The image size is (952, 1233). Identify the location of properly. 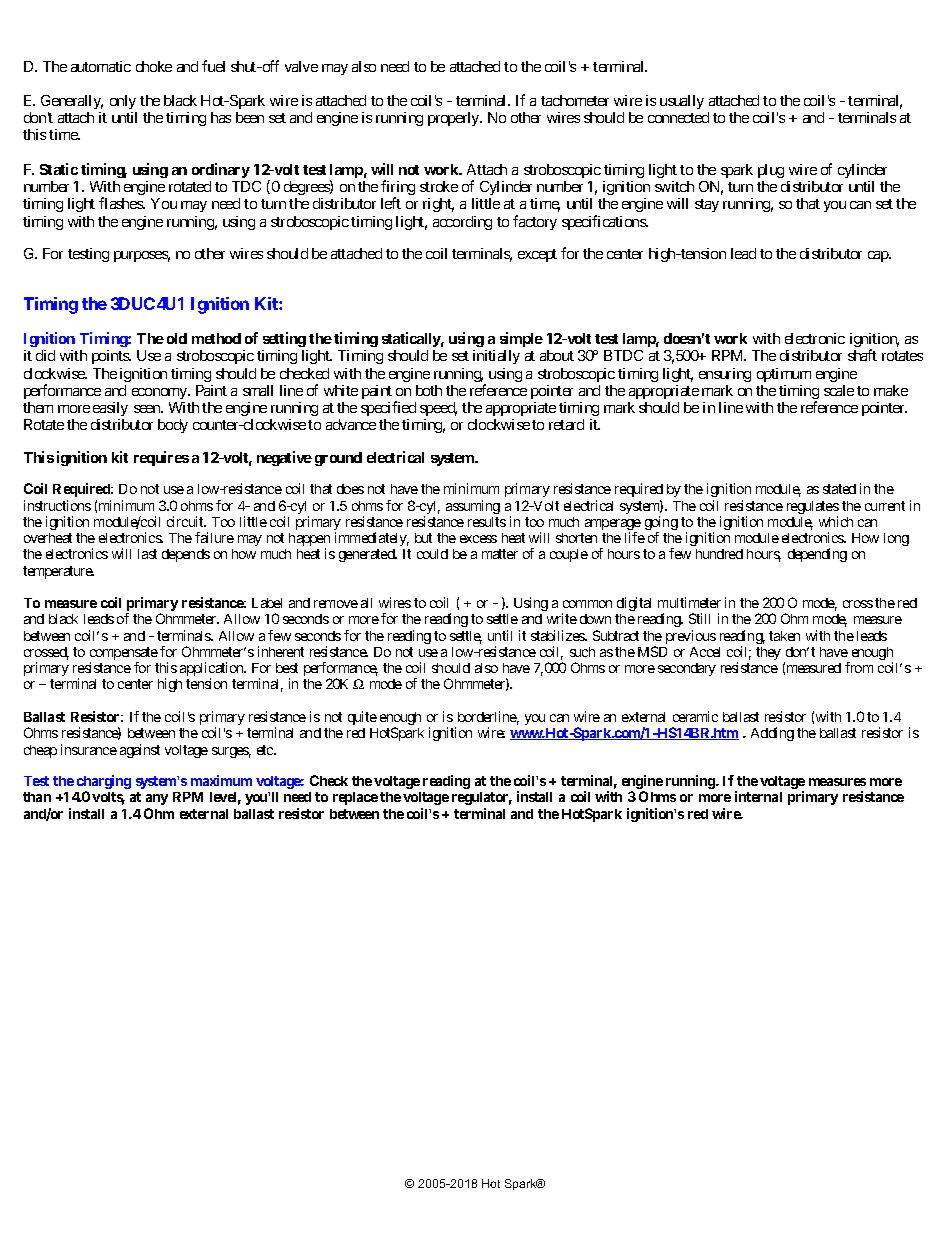
(454, 119).
